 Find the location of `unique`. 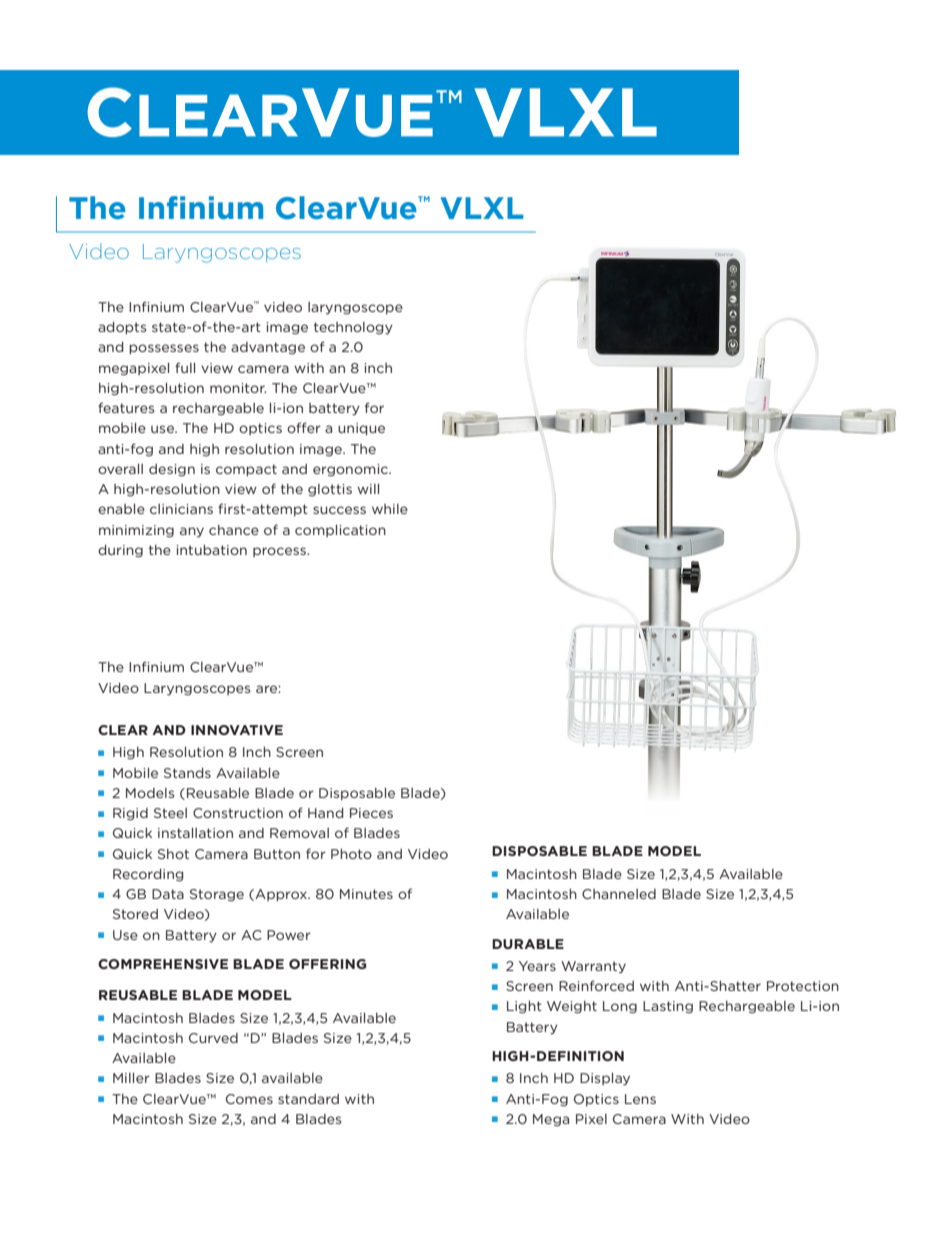

unique is located at coordinates (361, 429).
